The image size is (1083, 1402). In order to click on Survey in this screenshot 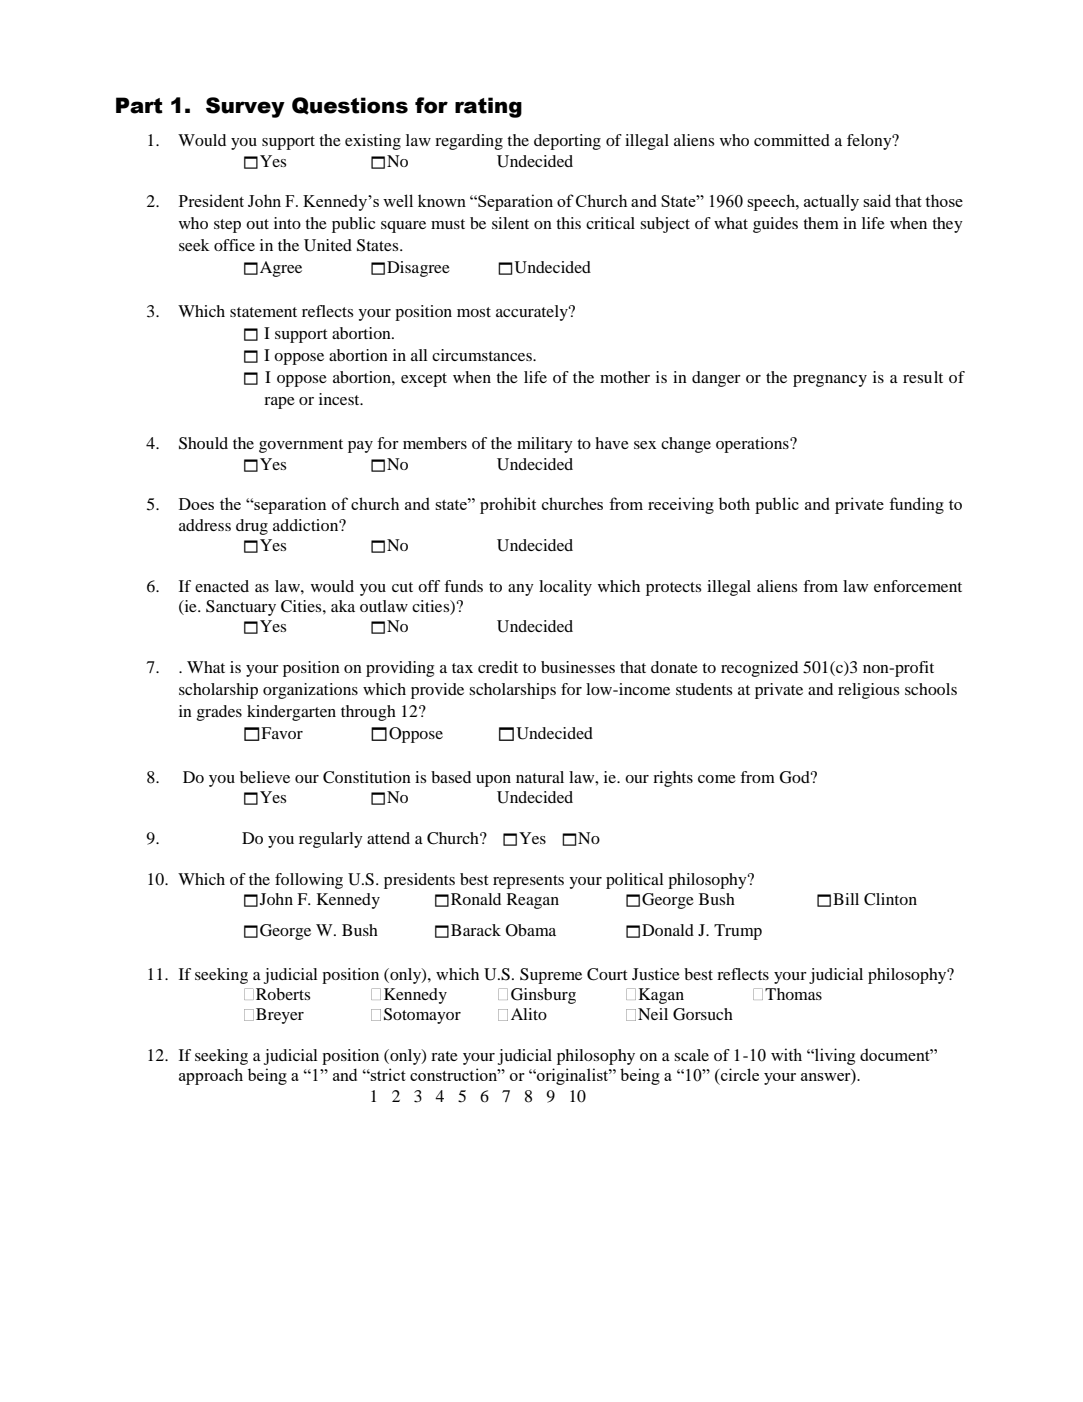, I will do `click(245, 107)`.
